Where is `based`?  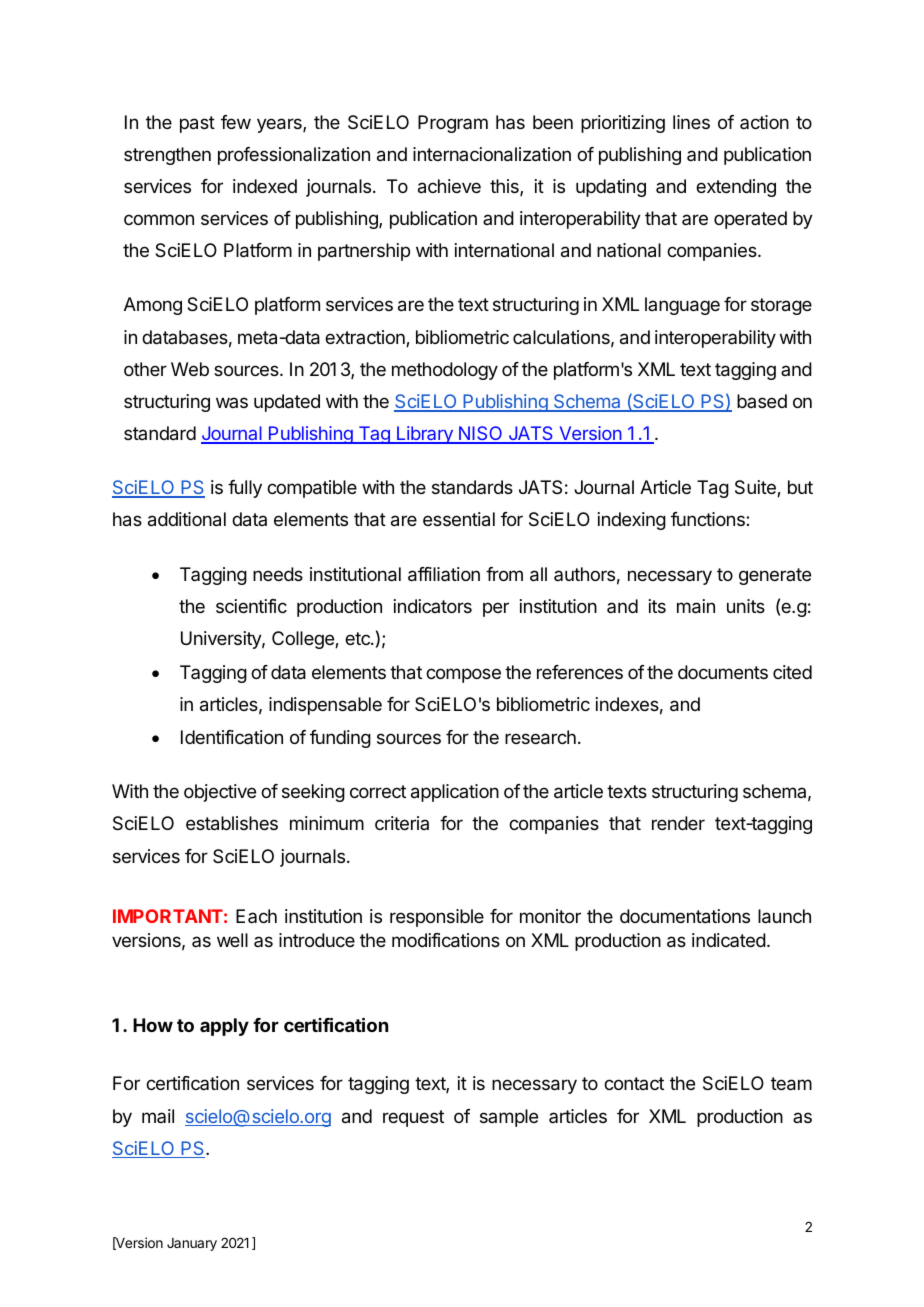 based is located at coordinates (762, 401).
